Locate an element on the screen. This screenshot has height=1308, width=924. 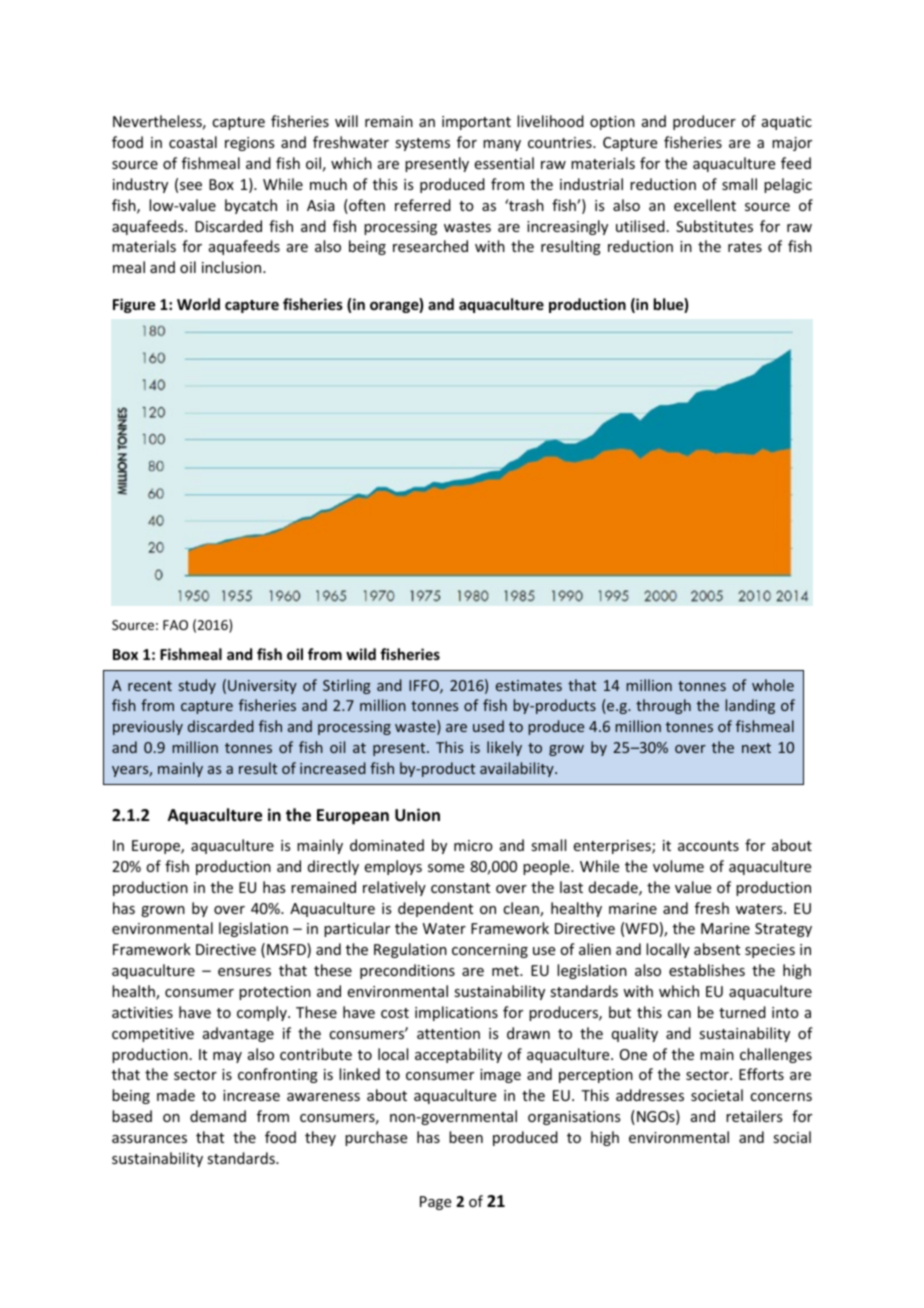
researched is located at coordinates (430, 246).
